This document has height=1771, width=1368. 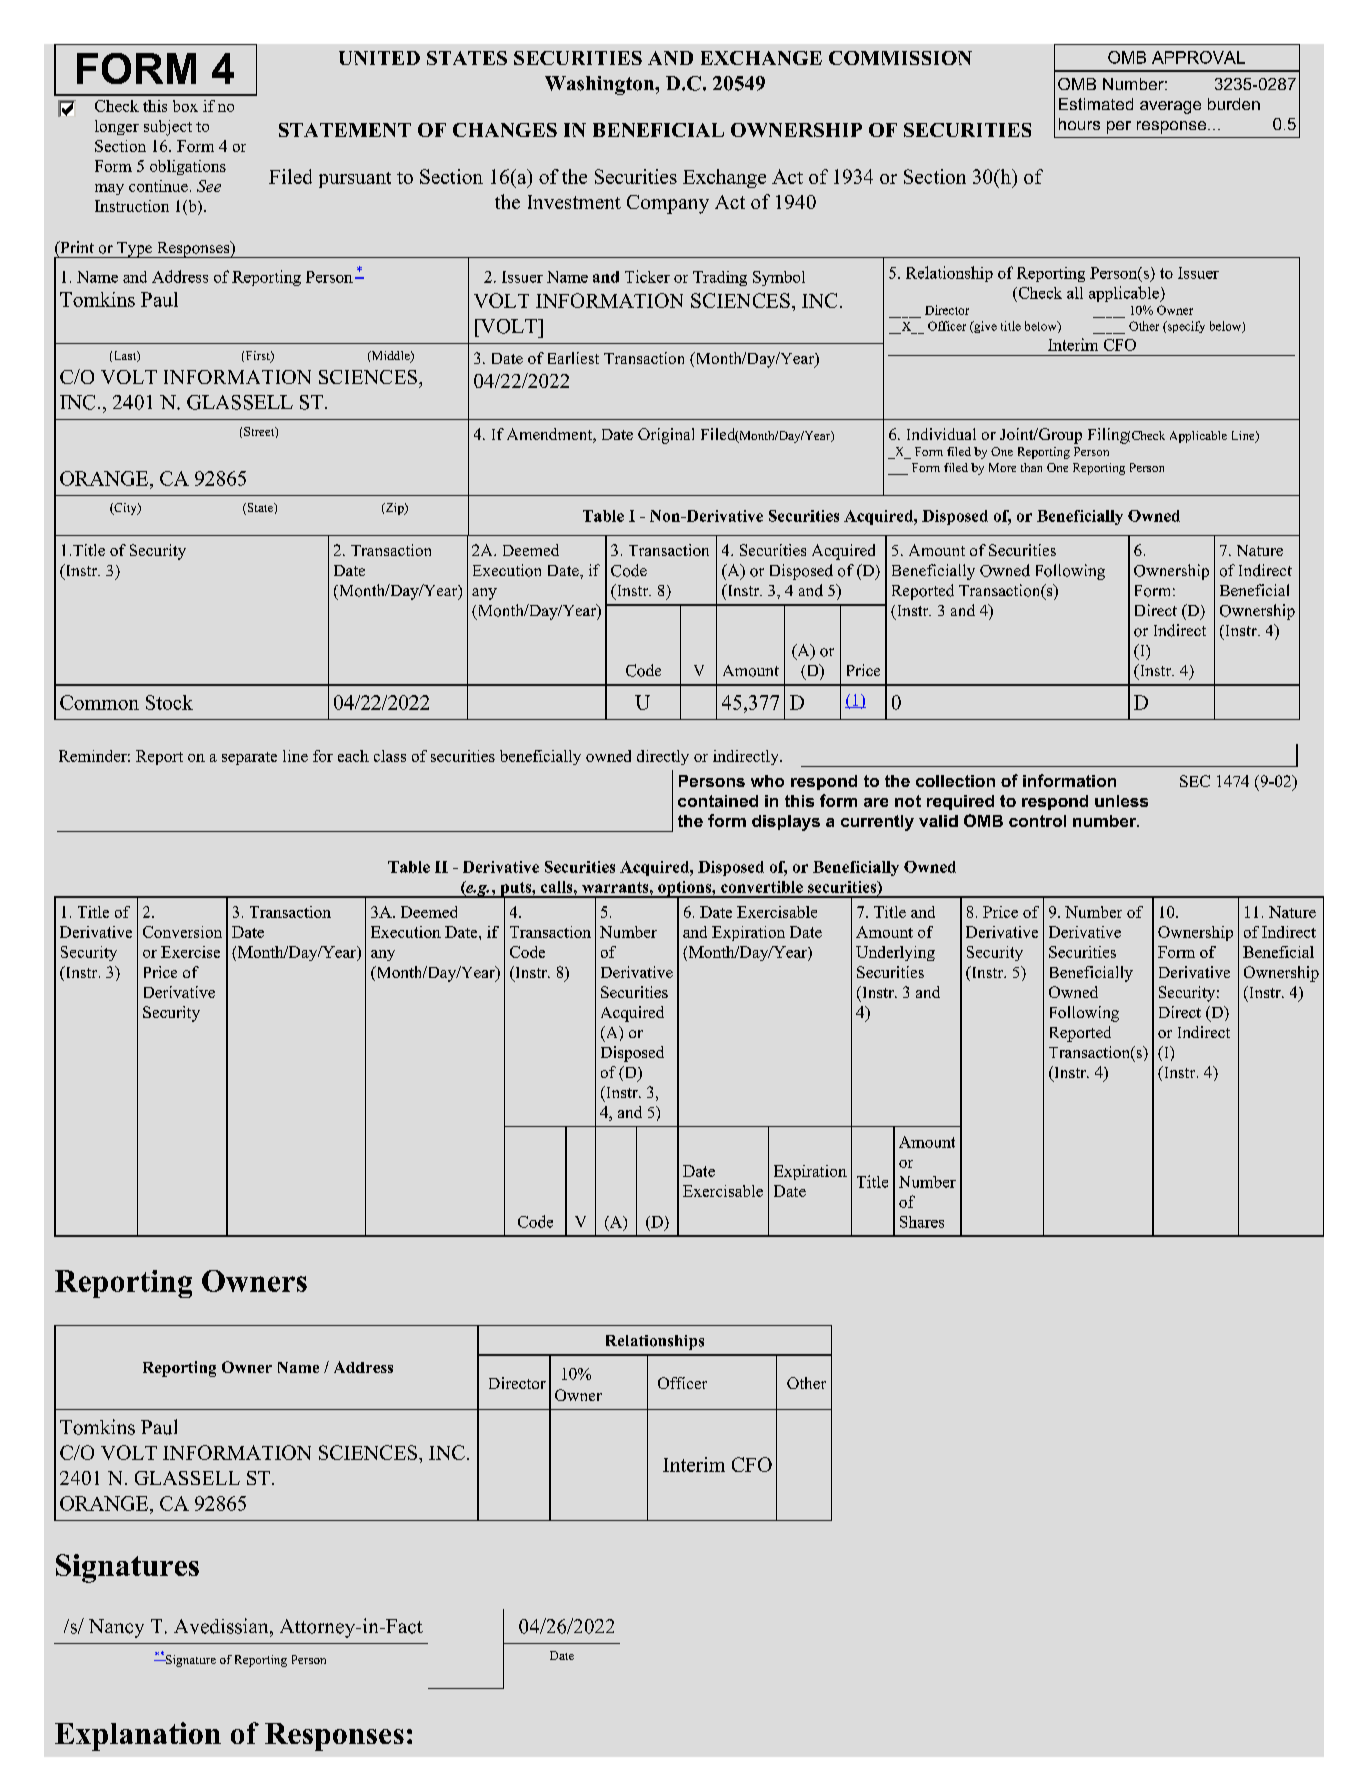 I want to click on Stock, so click(x=169, y=702).
